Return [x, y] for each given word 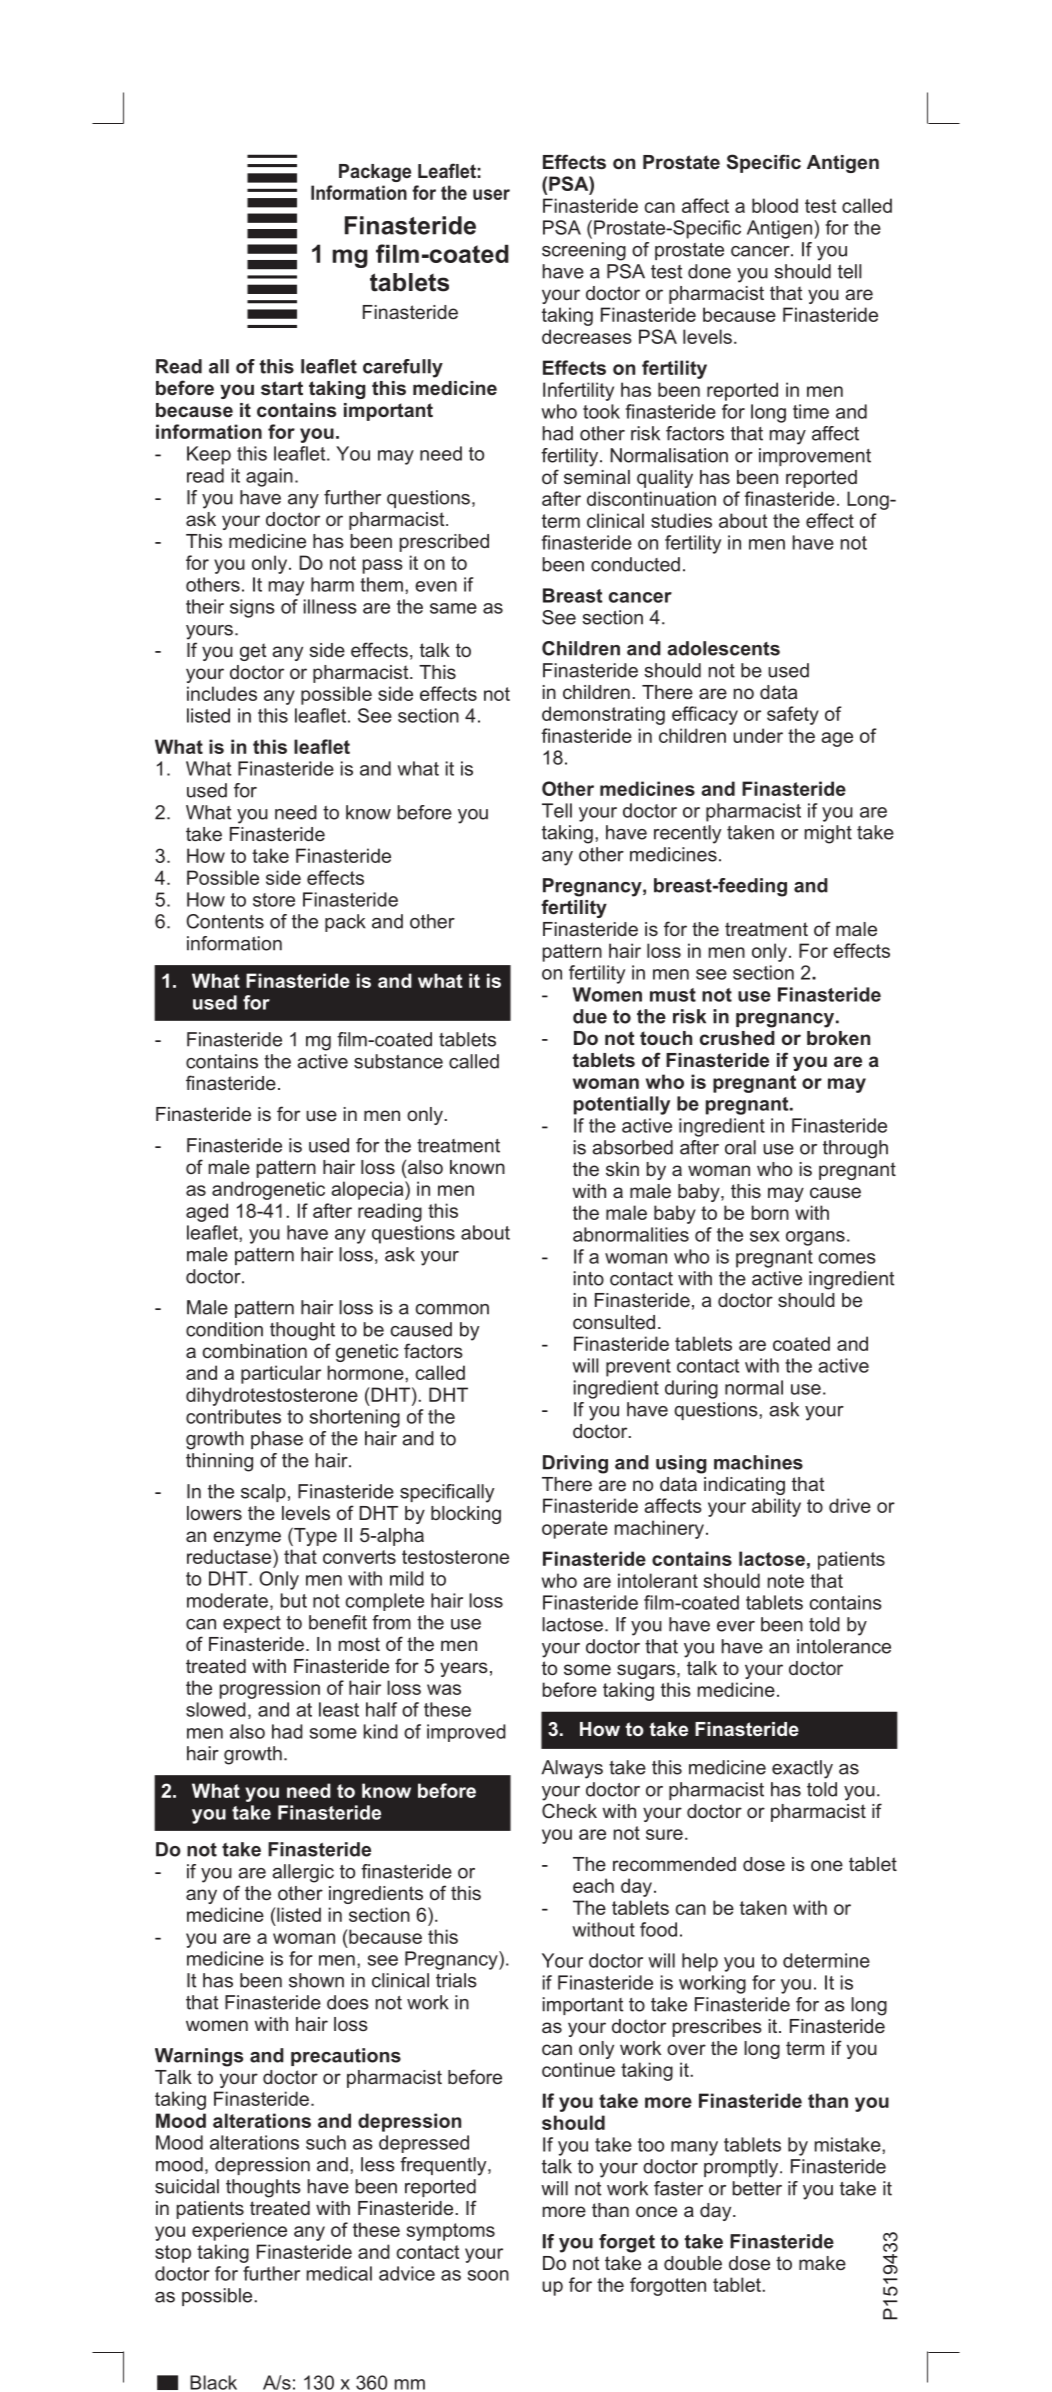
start [282, 388]
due [590, 1016]
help [700, 1962]
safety [793, 715]
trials [456, 1980]
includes [222, 693]
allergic [303, 1873]
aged [207, 1212]
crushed [737, 1038]
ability [776, 1507]
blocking [466, 1515]
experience [239, 2231]
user [491, 194]
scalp [263, 1493]
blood [775, 205]
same [453, 608]
